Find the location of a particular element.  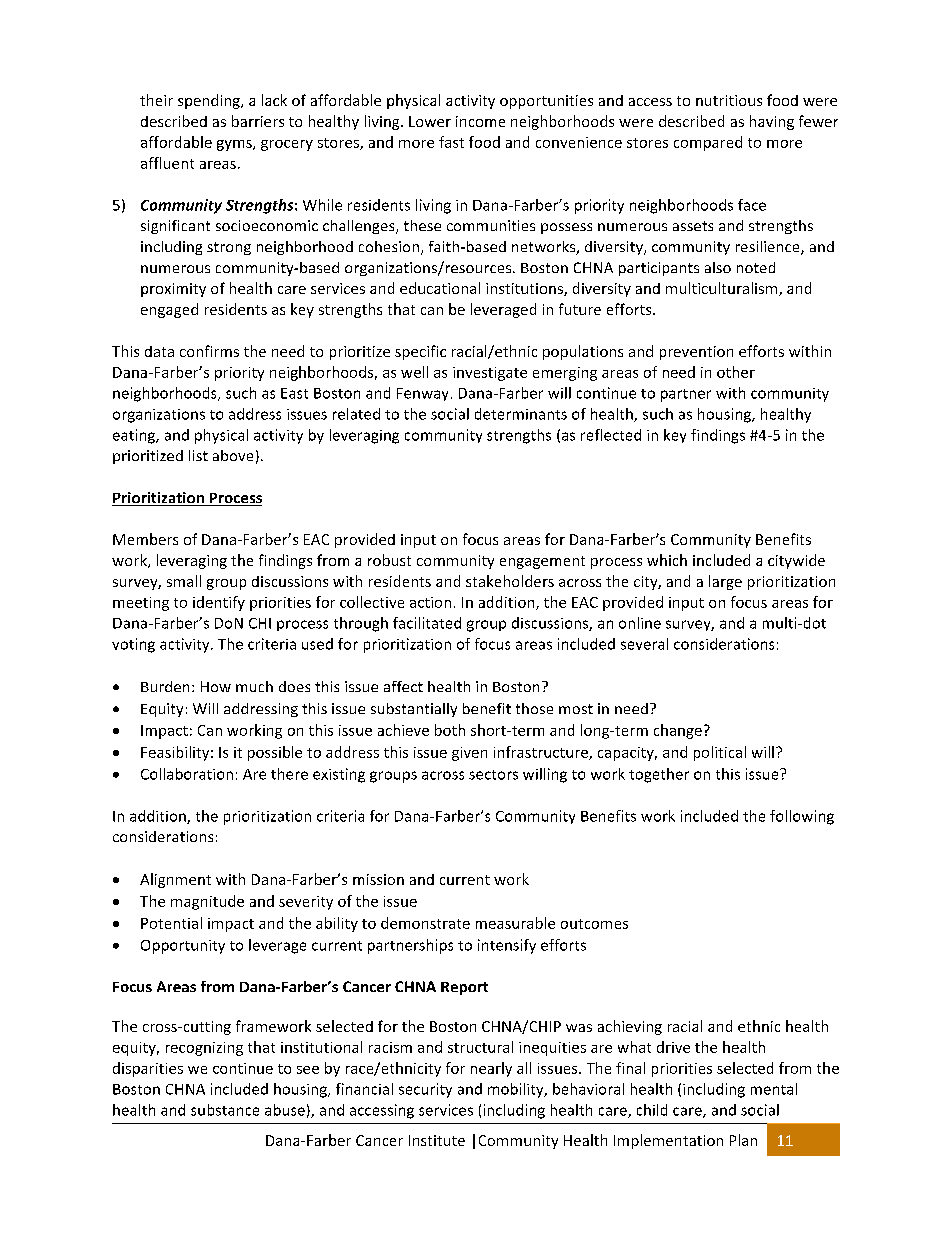

facilitated is located at coordinates (427, 623).
